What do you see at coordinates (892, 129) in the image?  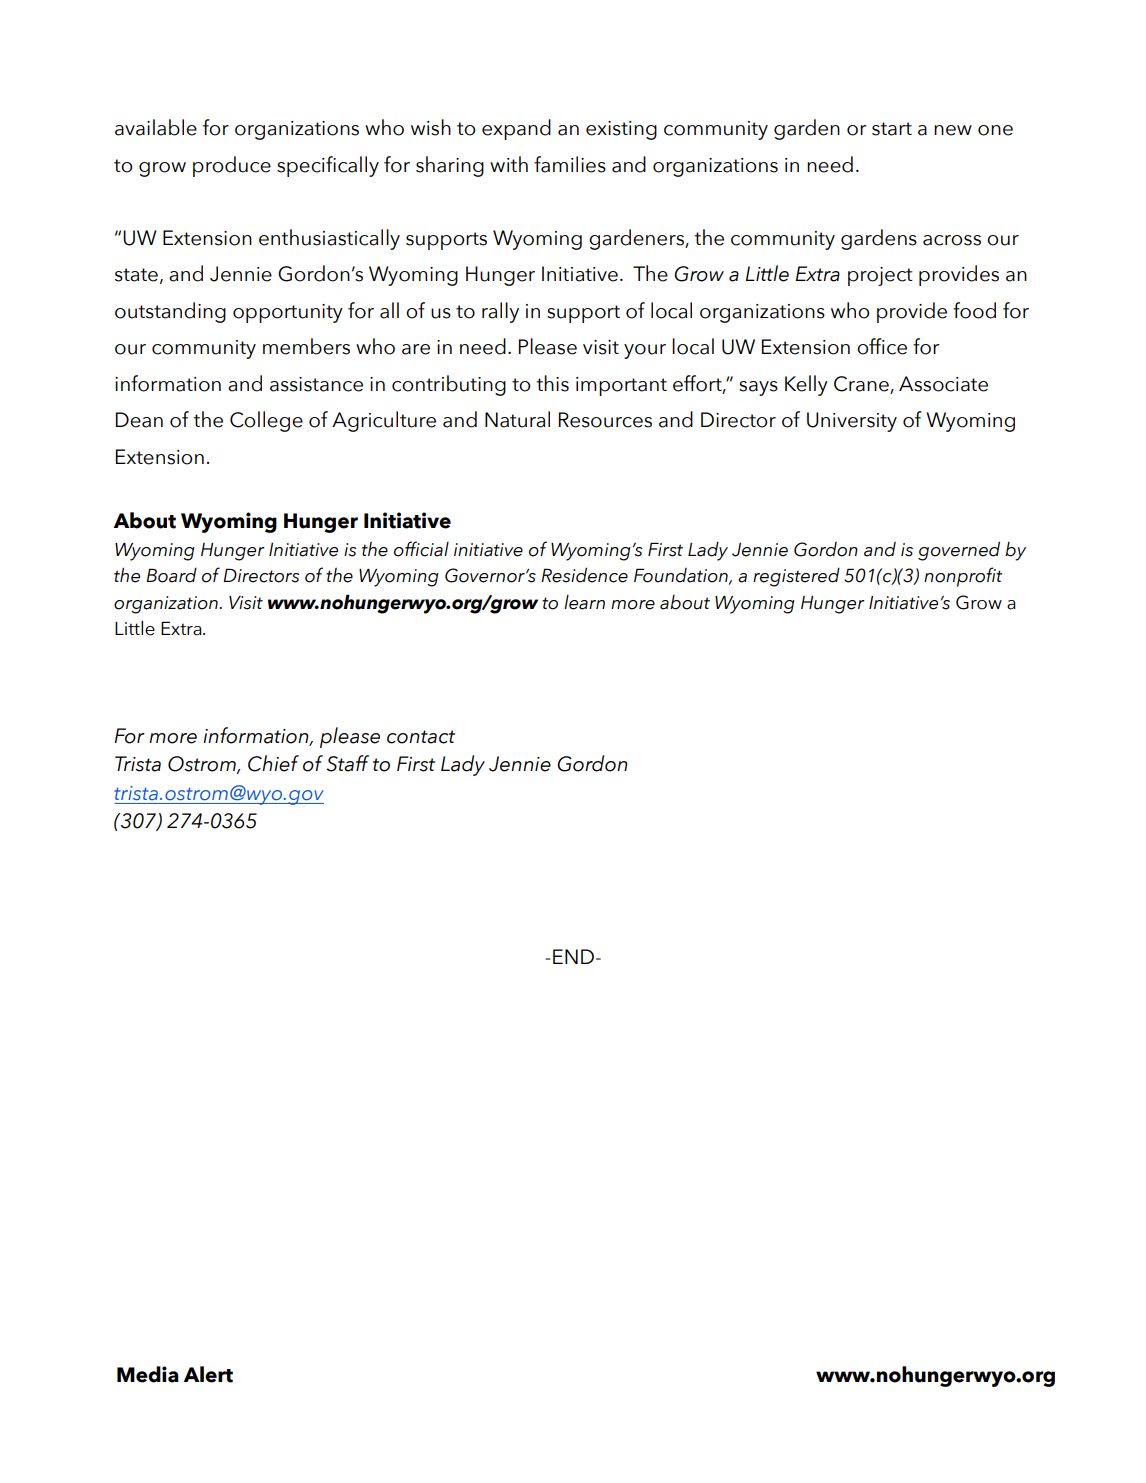 I see `start` at bounding box center [892, 129].
